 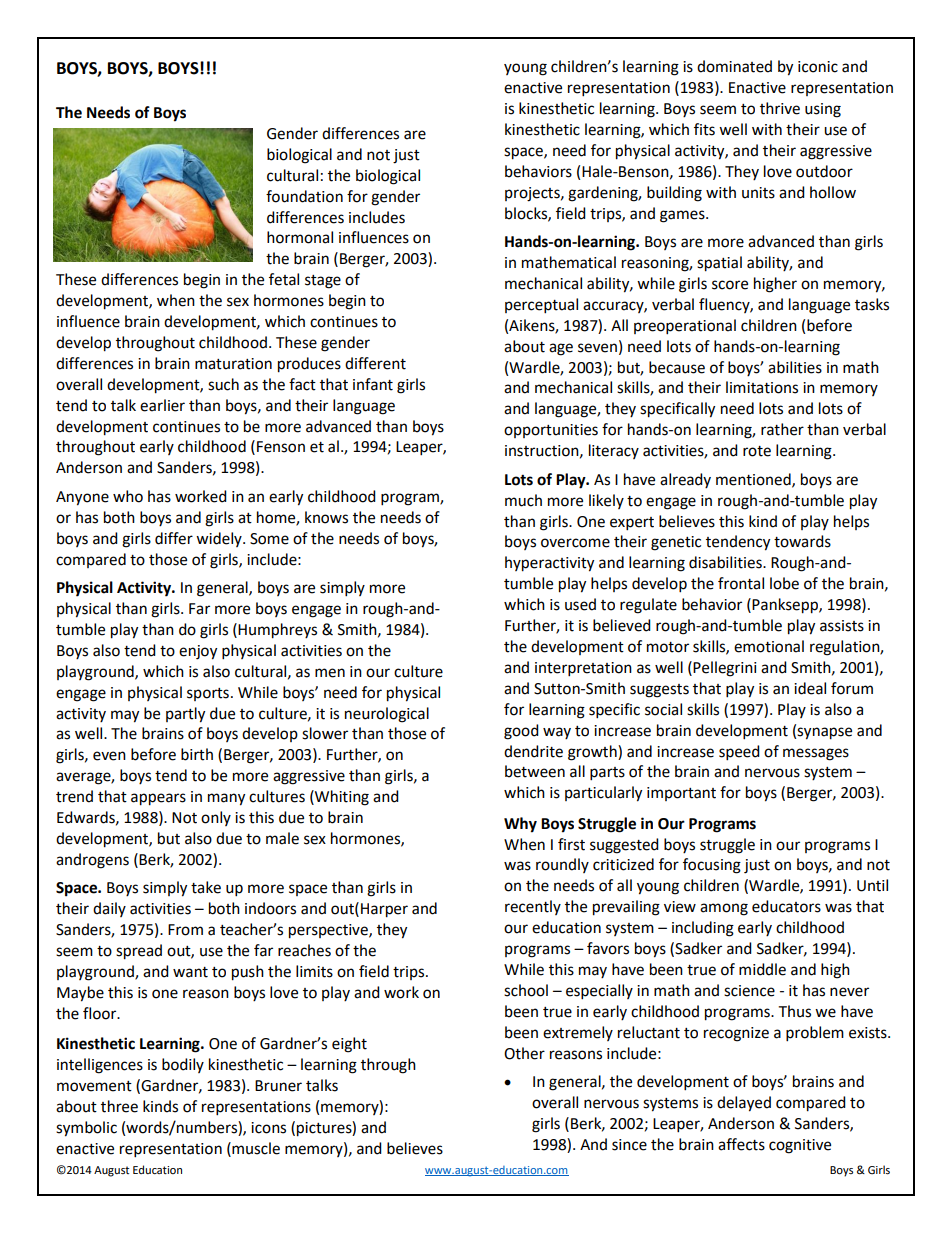 I want to click on thrive, so click(x=780, y=108).
